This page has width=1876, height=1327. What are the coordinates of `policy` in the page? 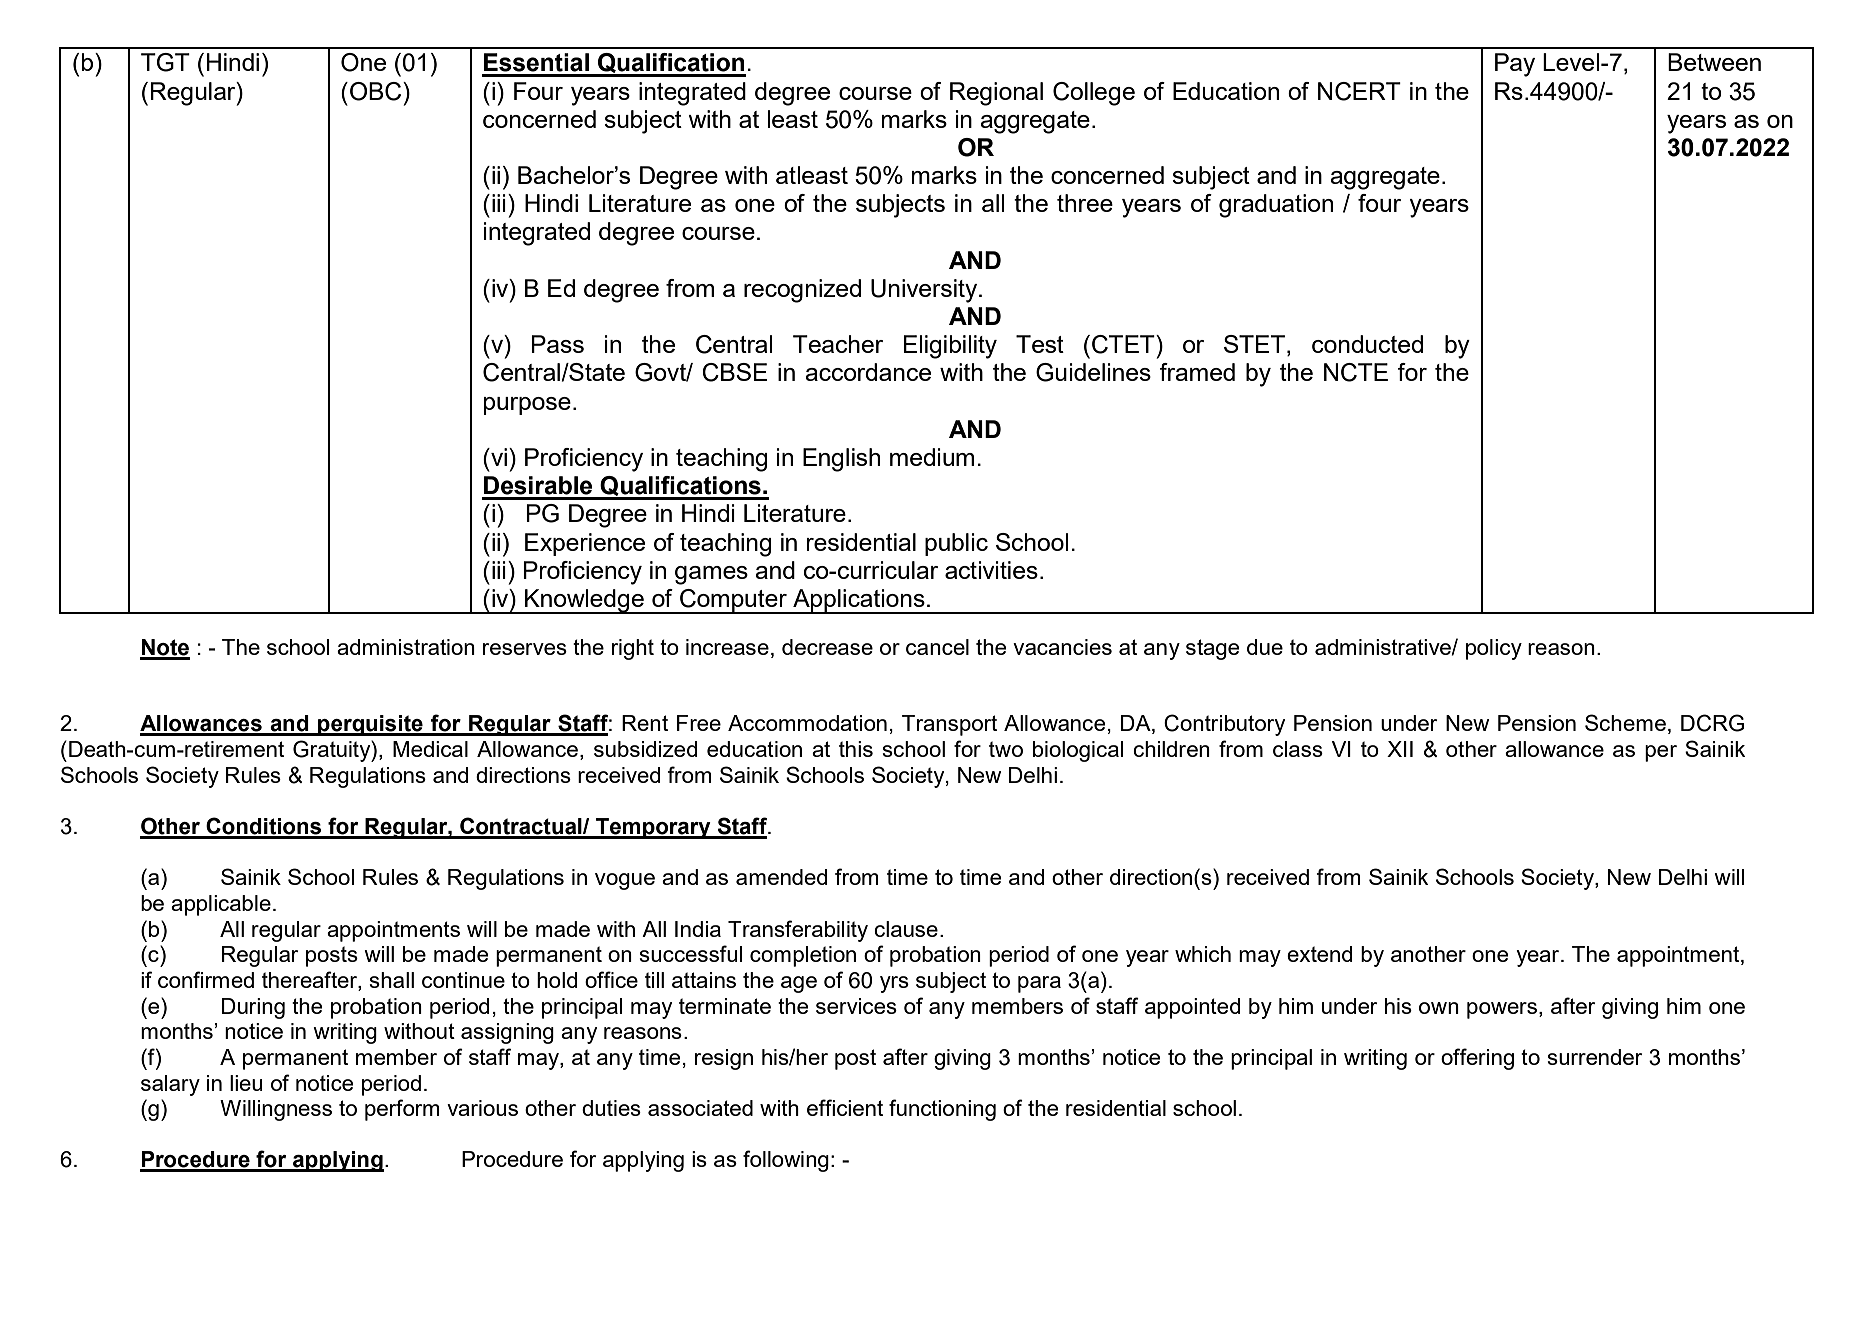 It's located at (1494, 649).
